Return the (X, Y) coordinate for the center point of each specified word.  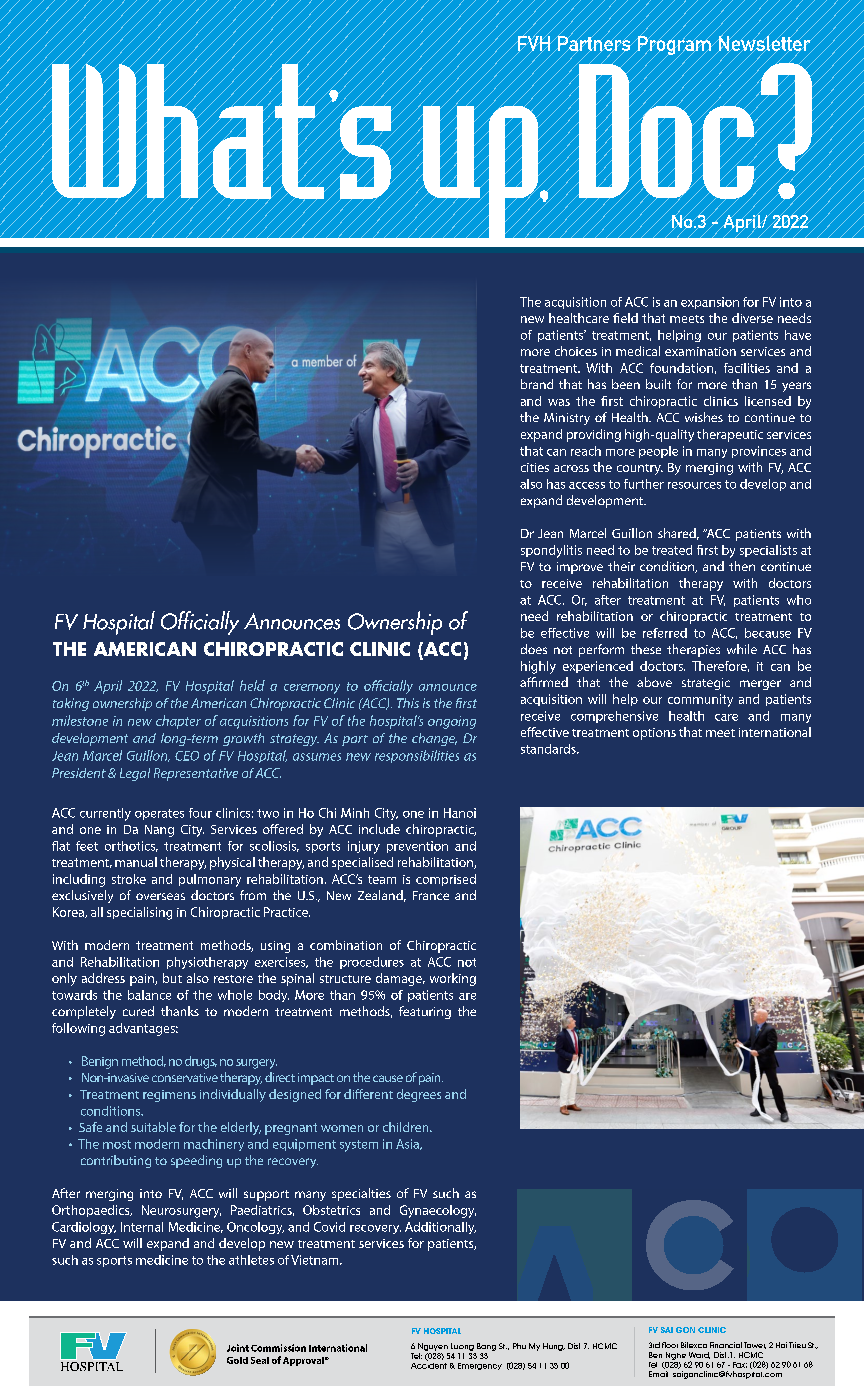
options (654, 734)
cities (535, 467)
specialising (139, 913)
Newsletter (764, 43)
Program (674, 46)
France (431, 895)
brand (537, 384)
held (252, 685)
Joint (238, 1348)
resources (694, 485)
